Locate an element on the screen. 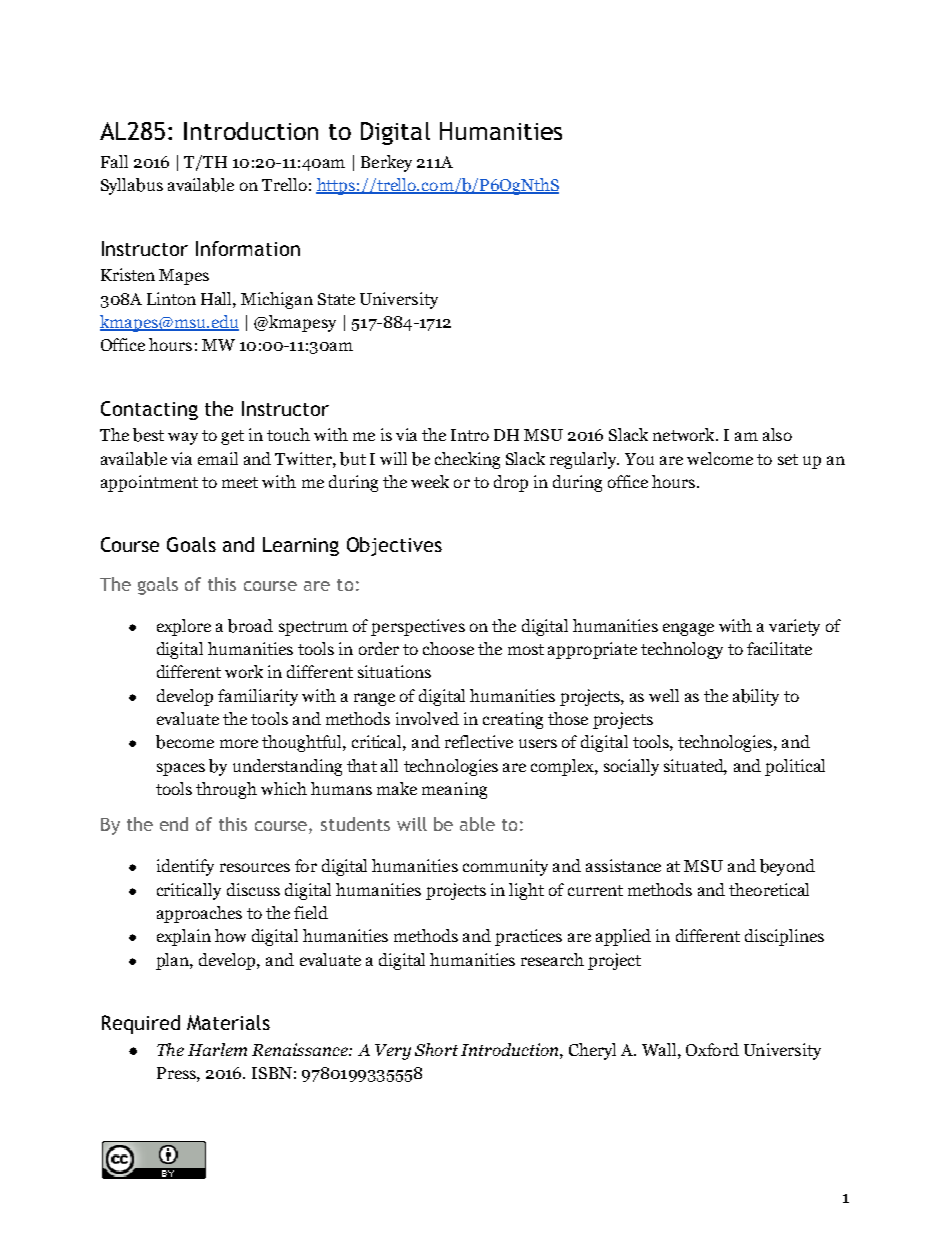 The image size is (952, 1233). also is located at coordinates (777, 434).
